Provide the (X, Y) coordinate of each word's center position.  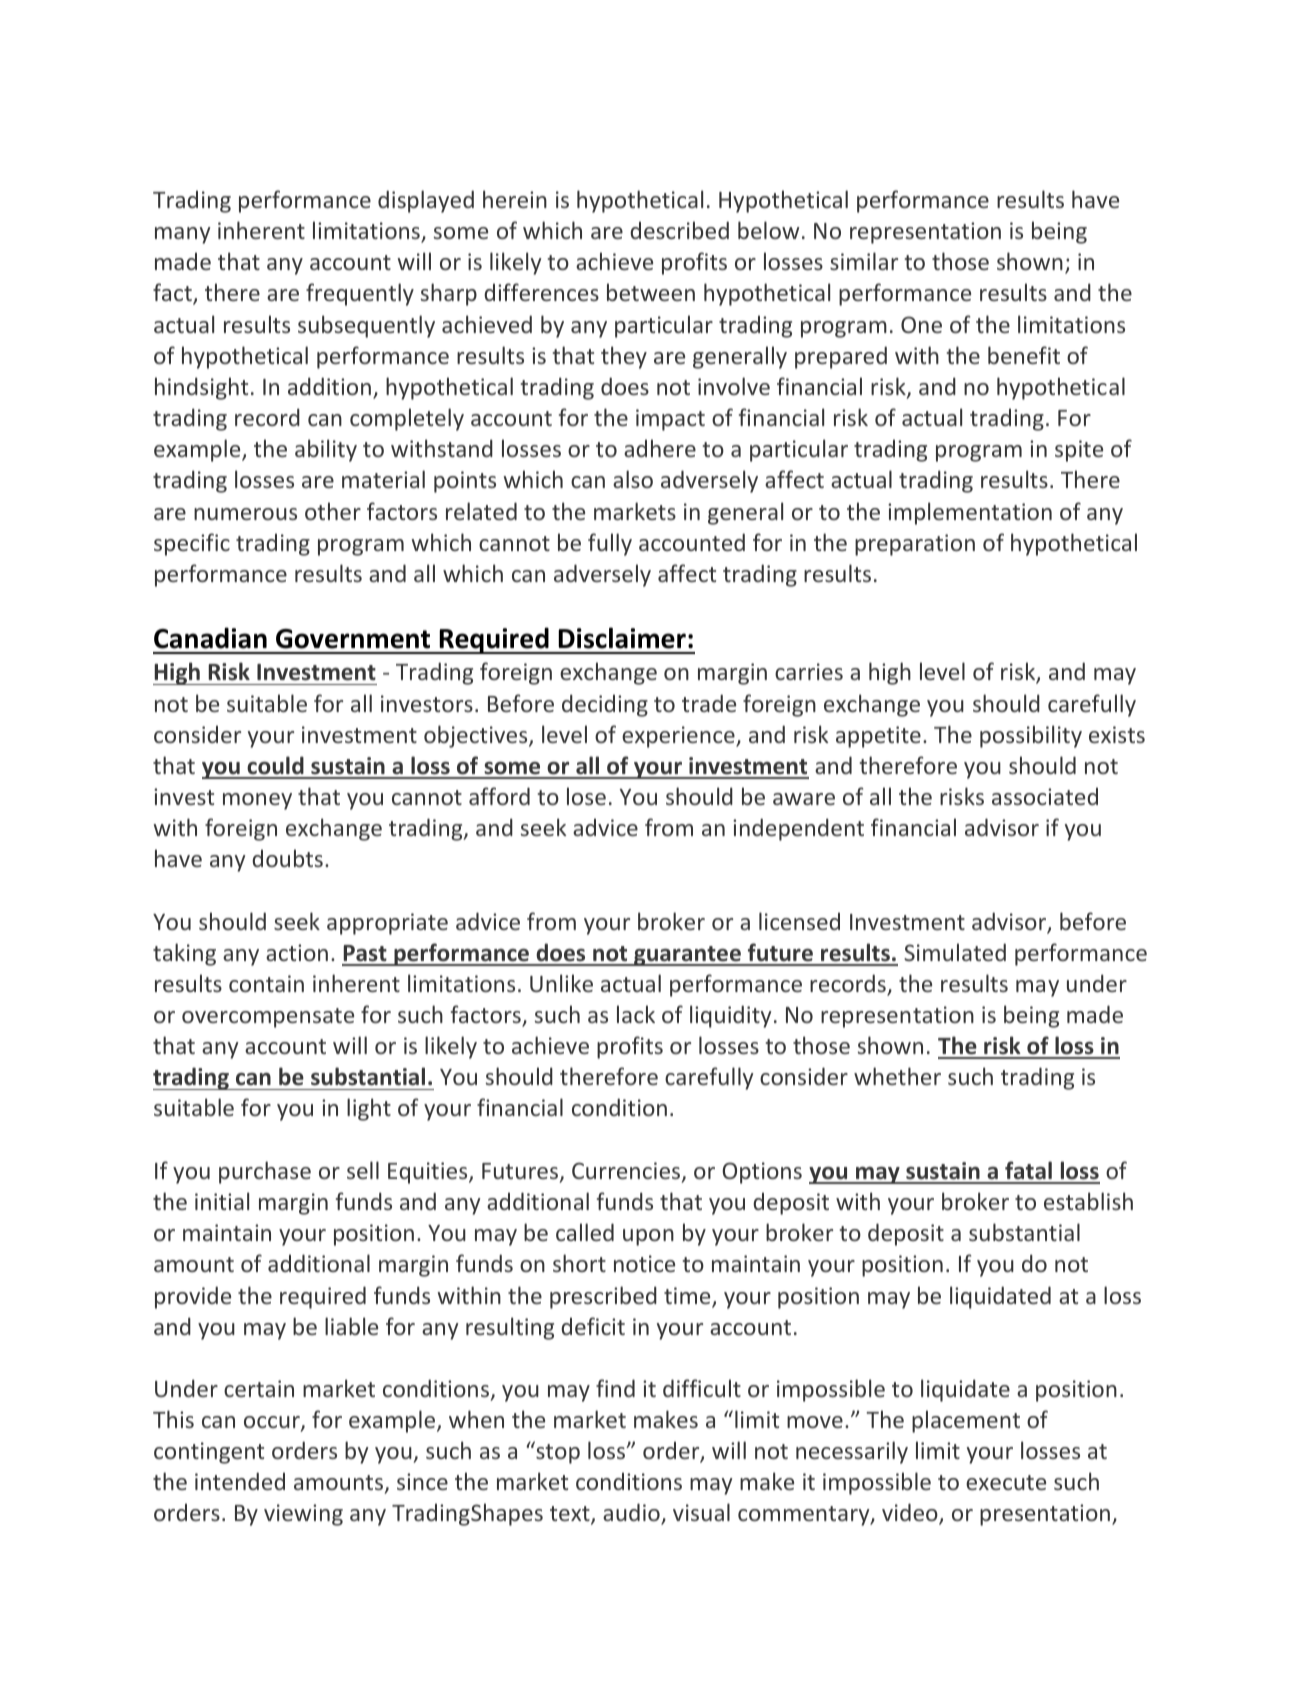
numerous (245, 514)
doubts (287, 858)
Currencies (626, 1170)
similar (864, 261)
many (183, 235)
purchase (265, 1172)
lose (586, 796)
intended (240, 1481)
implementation (970, 513)
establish (1088, 1201)
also (633, 479)
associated (1045, 796)
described (679, 230)
